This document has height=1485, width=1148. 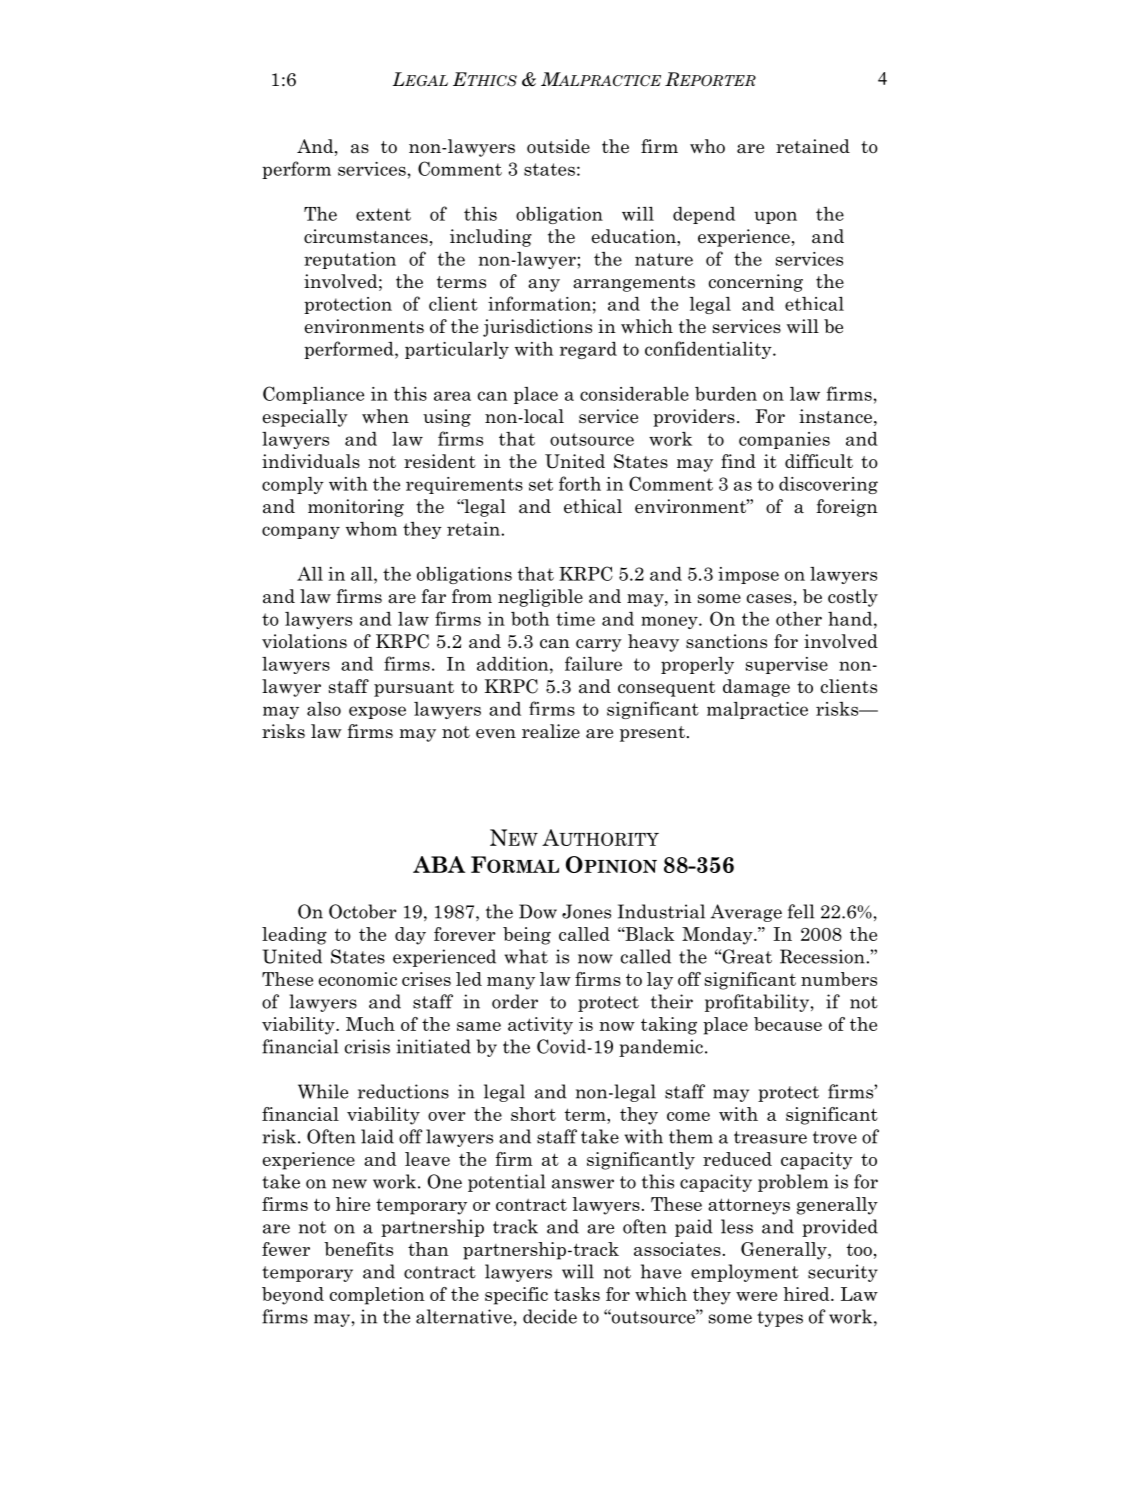 I want to click on extent, so click(x=383, y=214).
